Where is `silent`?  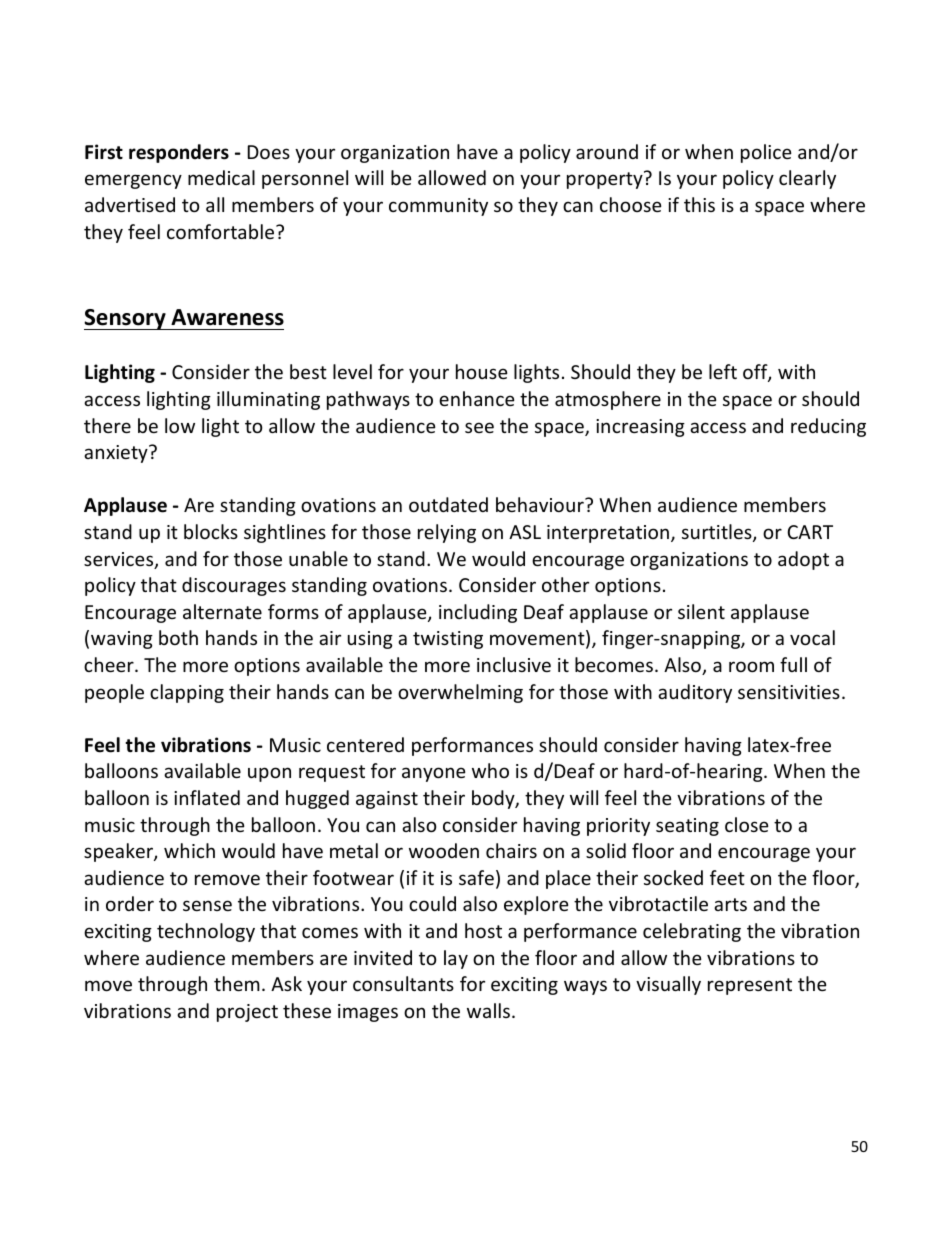
silent is located at coordinates (701, 611).
